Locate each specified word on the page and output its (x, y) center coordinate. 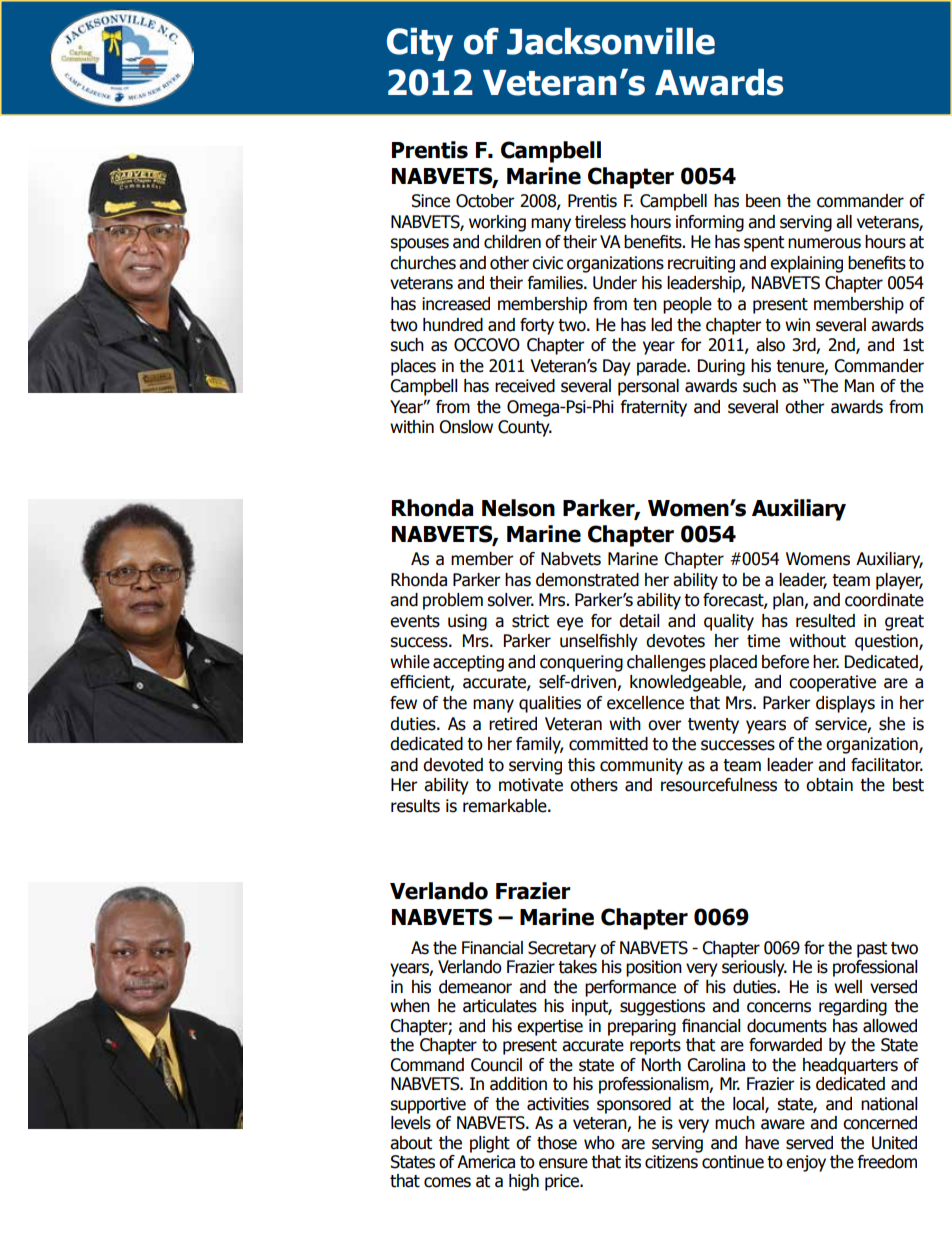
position (654, 968)
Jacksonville (611, 41)
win (797, 324)
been (763, 201)
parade (663, 367)
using (467, 622)
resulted (825, 621)
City (420, 44)
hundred (453, 325)
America (486, 1162)
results (415, 806)
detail (639, 621)
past (872, 950)
